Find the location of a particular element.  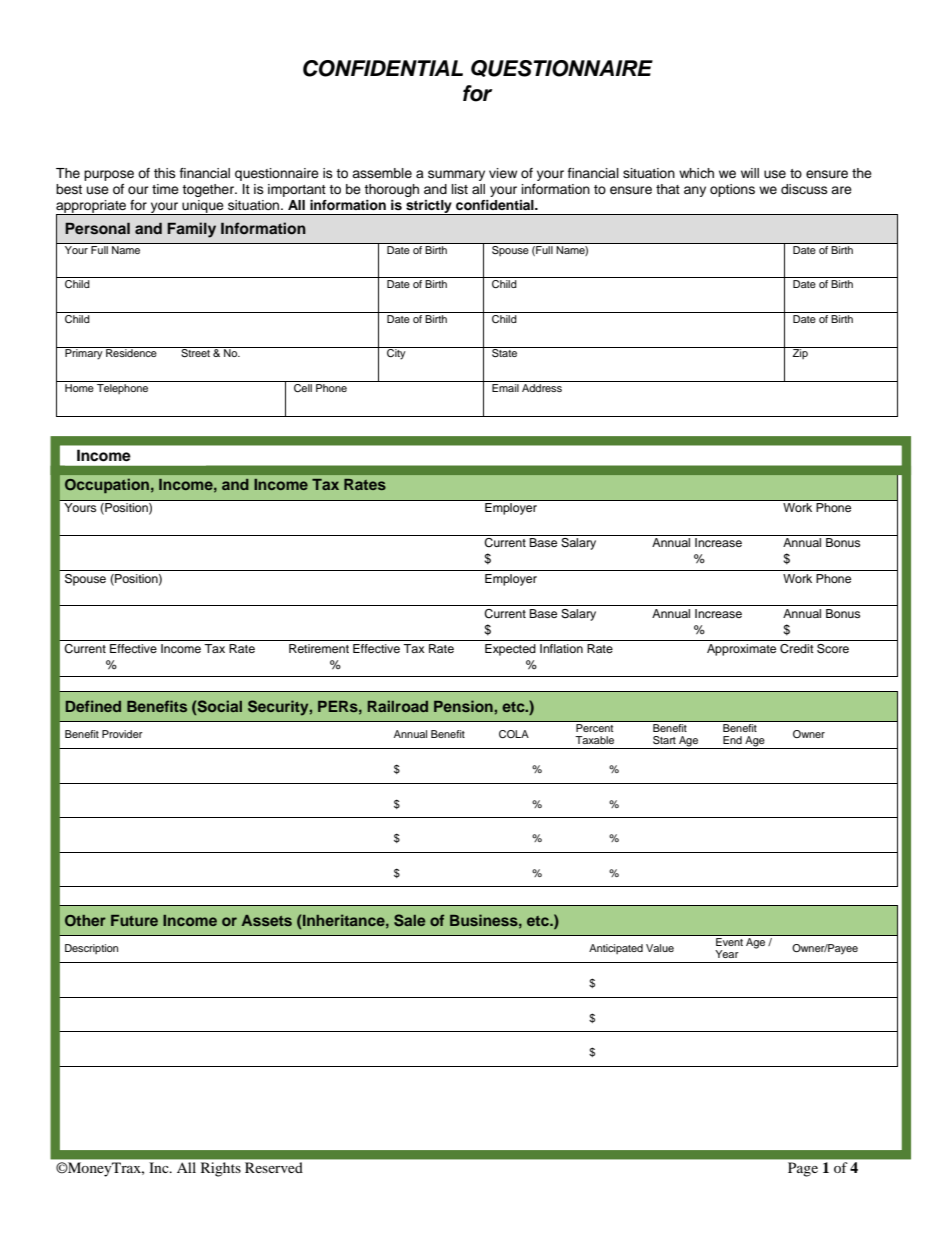

Rights is located at coordinates (221, 1169).
